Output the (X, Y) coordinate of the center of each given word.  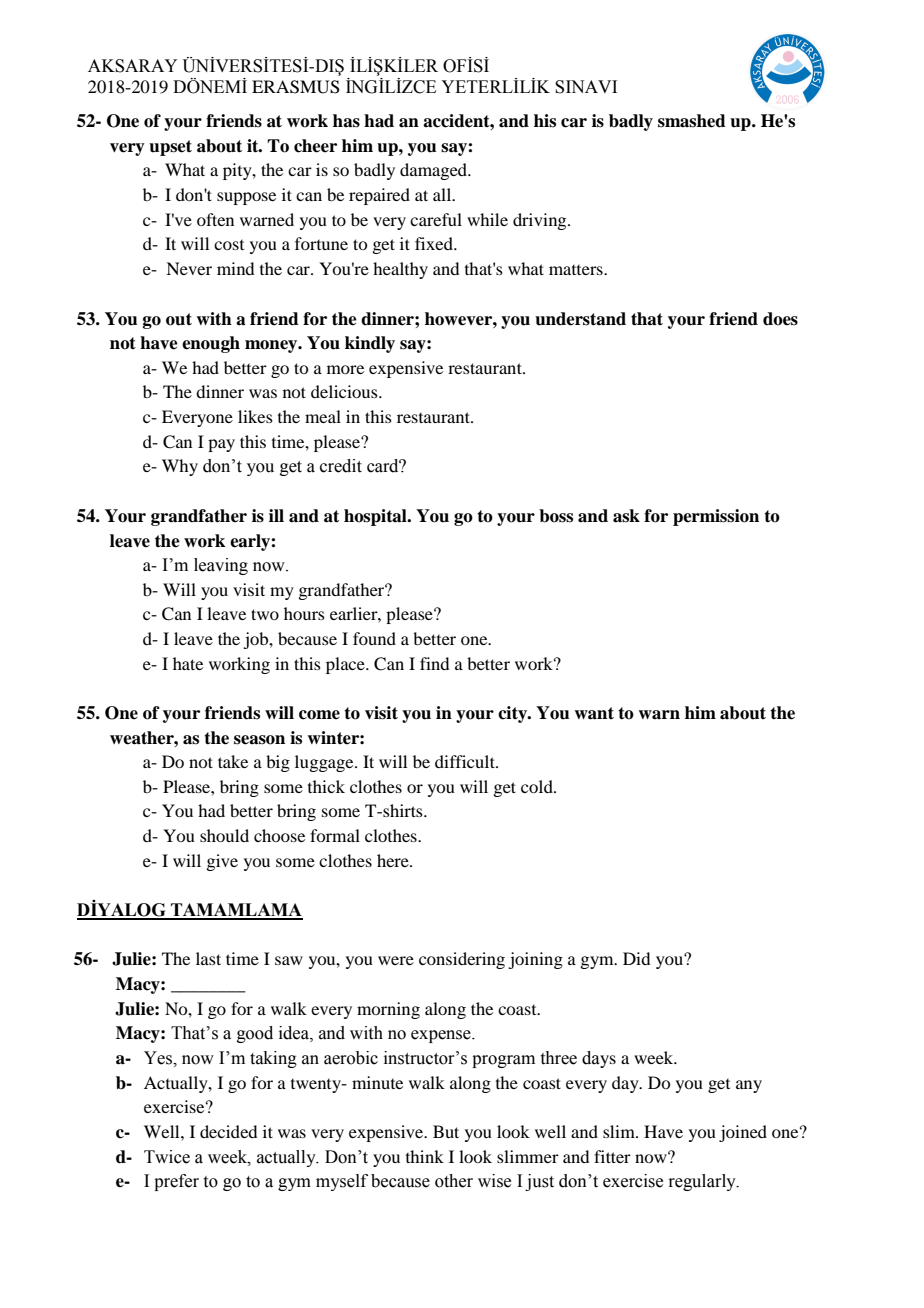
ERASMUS (296, 87)
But (446, 1131)
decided (228, 1131)
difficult (466, 761)
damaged (435, 171)
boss (556, 516)
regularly (703, 1182)
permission (716, 517)
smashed (692, 121)
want (594, 713)
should (224, 835)
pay (221, 445)
